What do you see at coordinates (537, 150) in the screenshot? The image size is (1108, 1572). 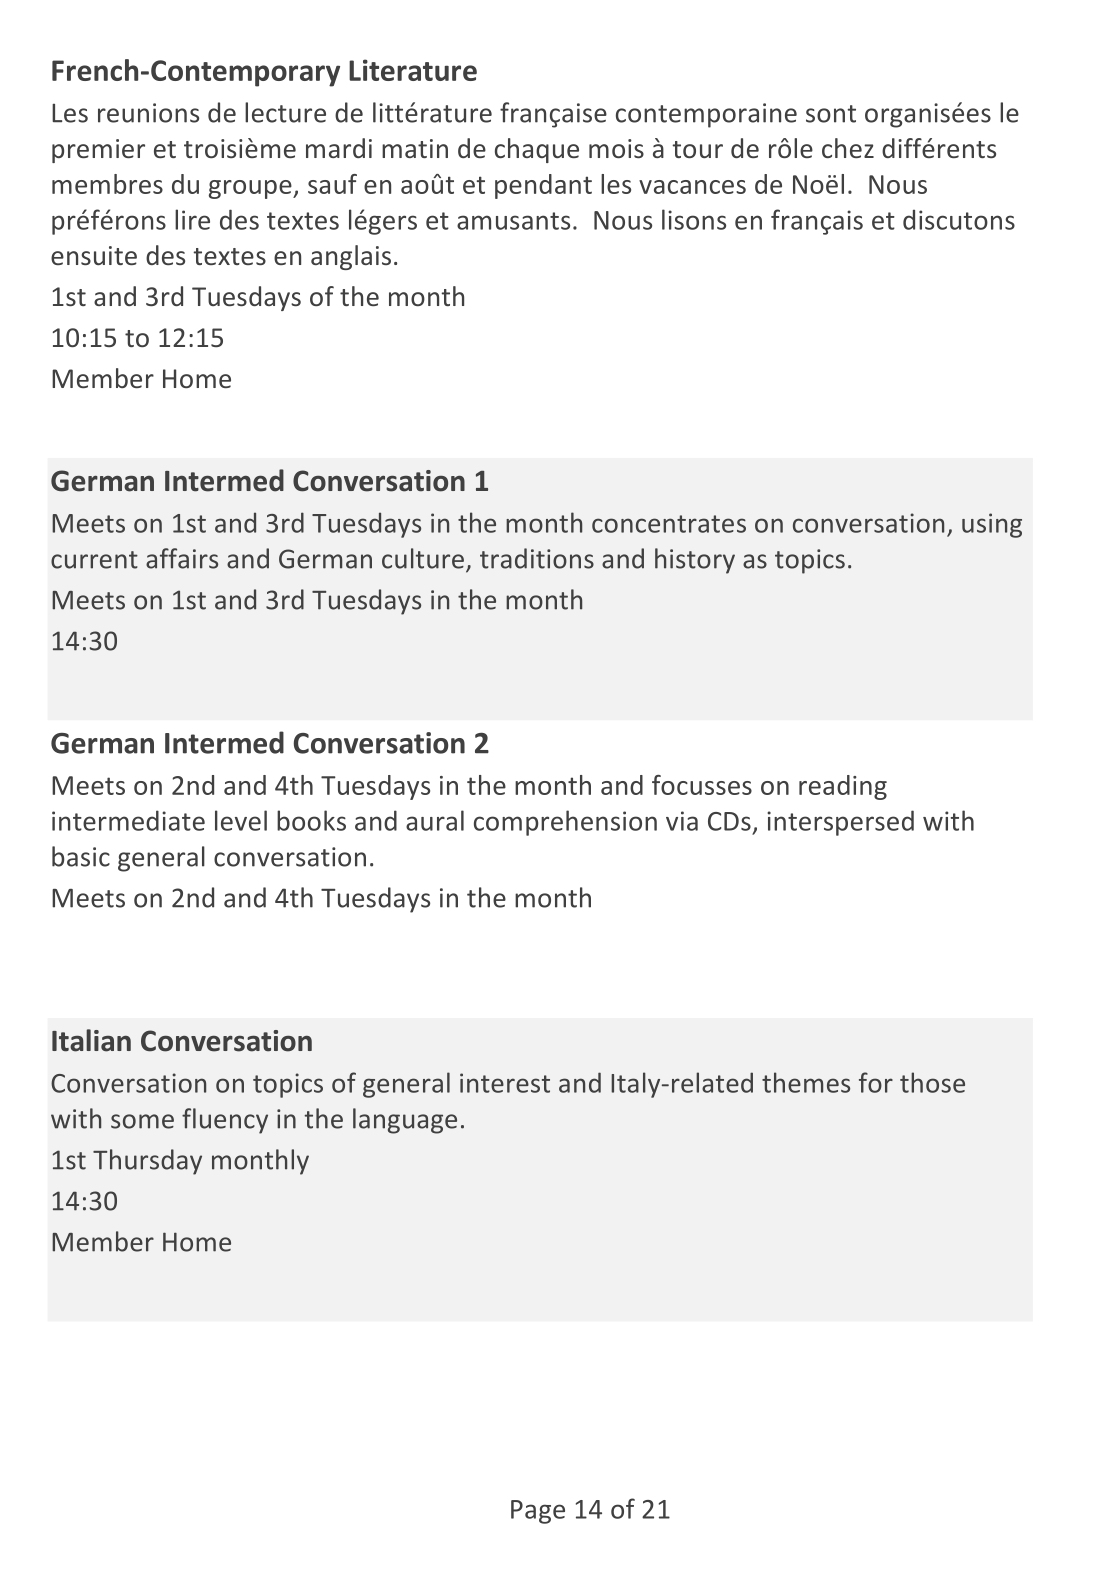 I see `chaque` at bounding box center [537, 150].
